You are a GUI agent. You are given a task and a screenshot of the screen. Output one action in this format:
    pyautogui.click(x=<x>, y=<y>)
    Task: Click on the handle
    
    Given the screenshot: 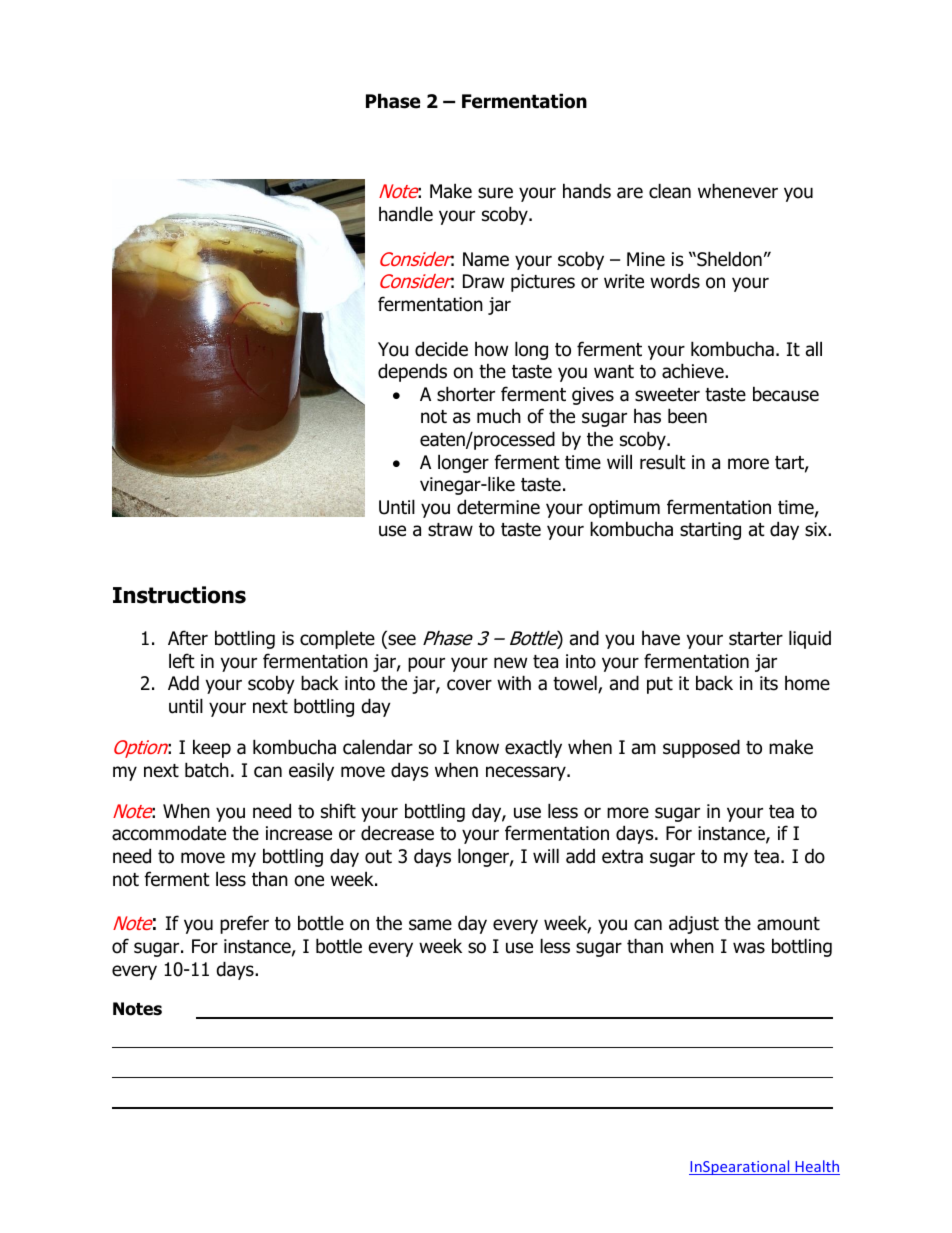 What is the action you would take?
    pyautogui.click(x=406, y=214)
